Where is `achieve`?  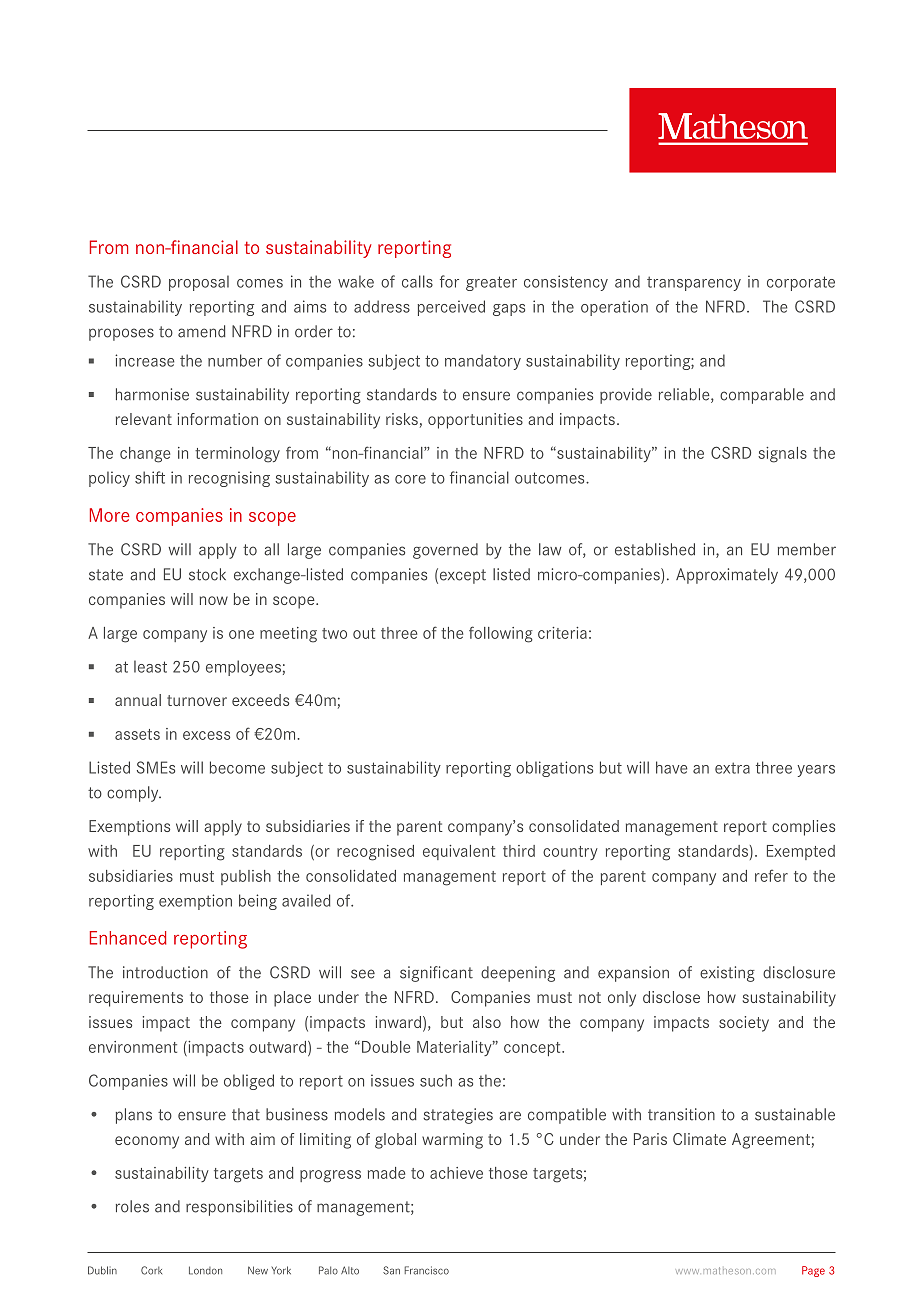
achieve is located at coordinates (456, 1173).
